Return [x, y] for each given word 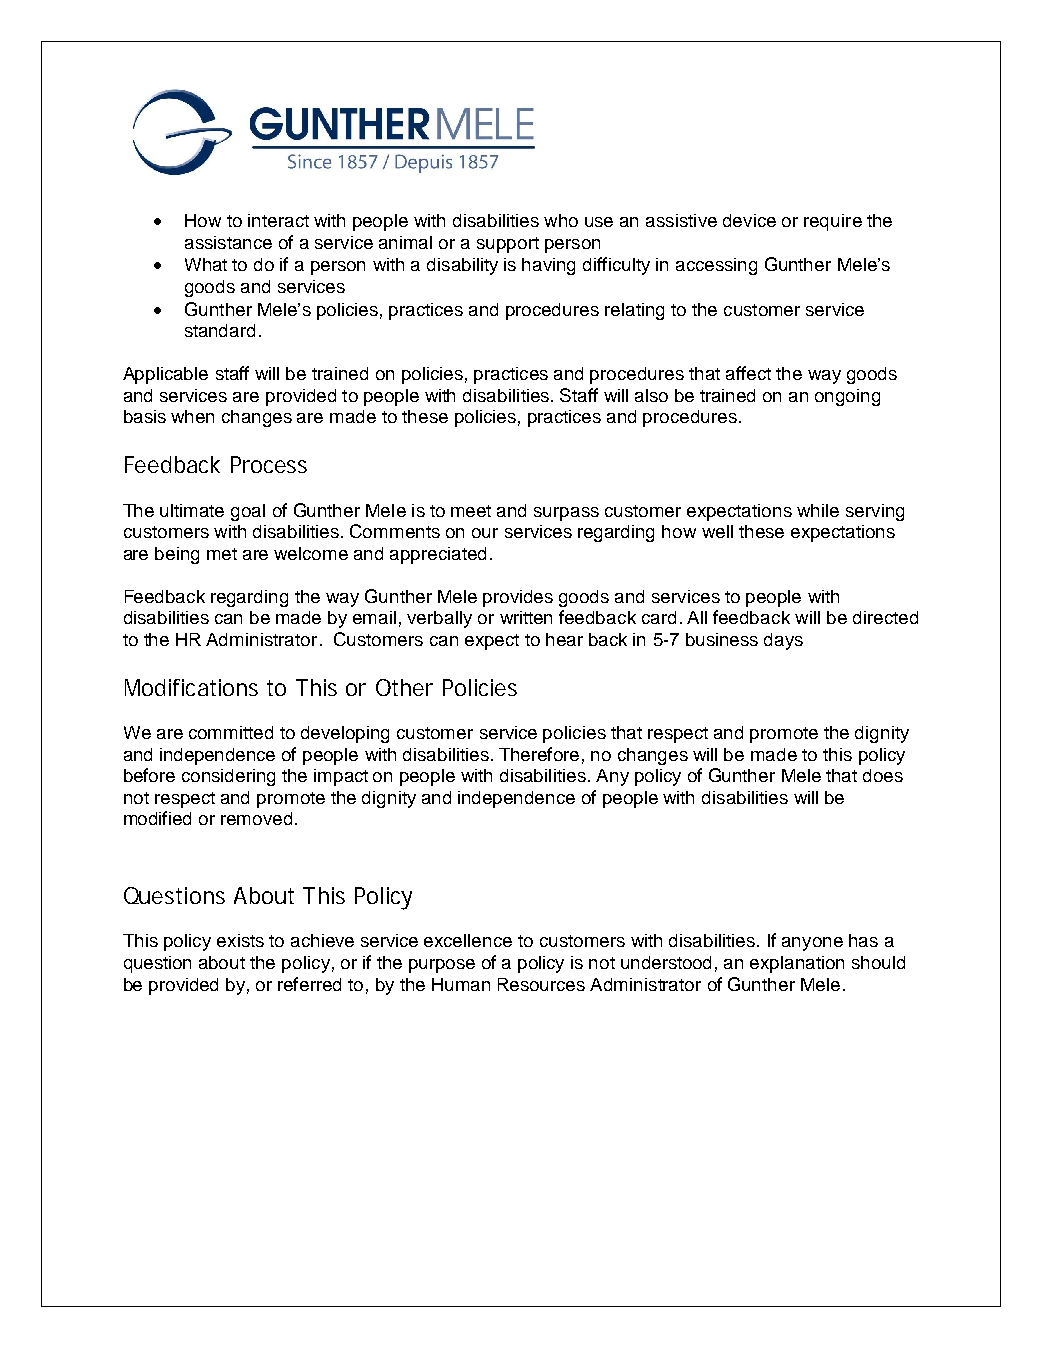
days [783, 641]
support [508, 245]
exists [240, 940]
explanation [797, 964]
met [222, 554]
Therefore [539, 754]
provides [518, 598]
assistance [228, 242]
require [833, 222]
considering [228, 777]
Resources [541, 984]
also [651, 395]
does [883, 775]
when [192, 416]
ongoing [847, 397]
